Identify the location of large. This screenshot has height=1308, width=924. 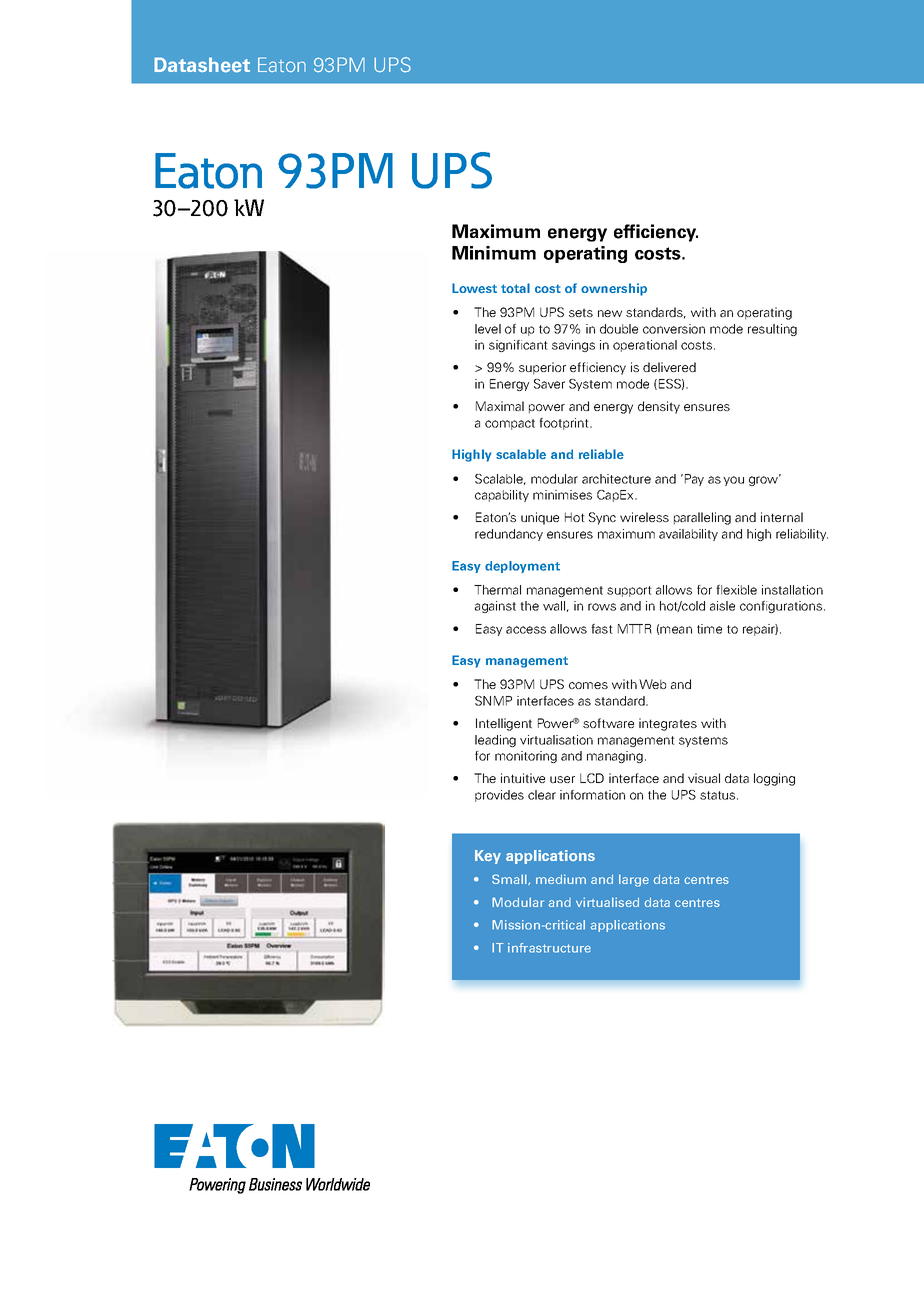
(634, 880).
